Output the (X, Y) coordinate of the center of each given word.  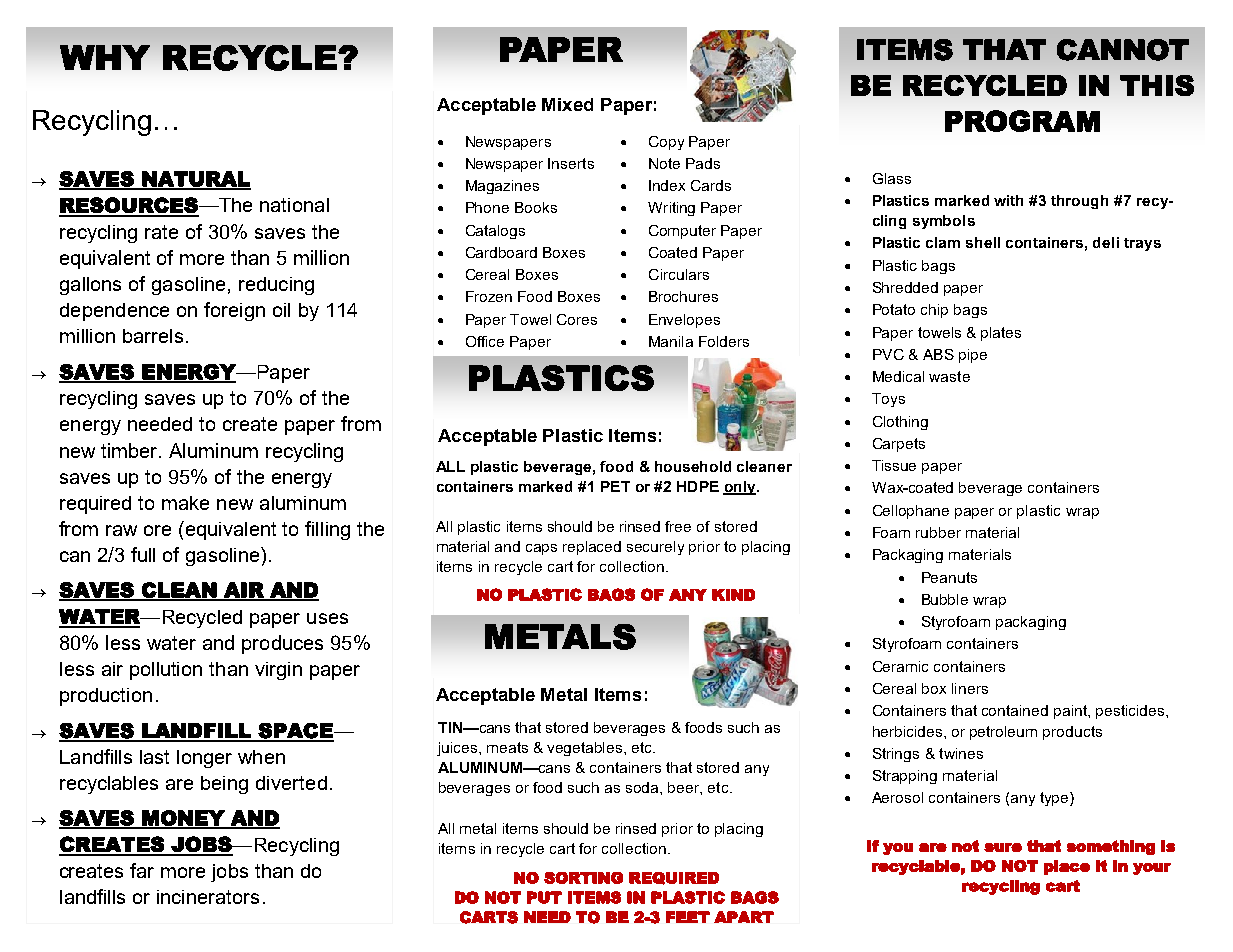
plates (1001, 334)
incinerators (208, 897)
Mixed (567, 104)
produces (282, 644)
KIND (733, 595)
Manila (671, 341)
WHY (105, 57)
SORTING (583, 878)
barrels (153, 336)
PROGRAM (1022, 121)
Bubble (945, 599)
